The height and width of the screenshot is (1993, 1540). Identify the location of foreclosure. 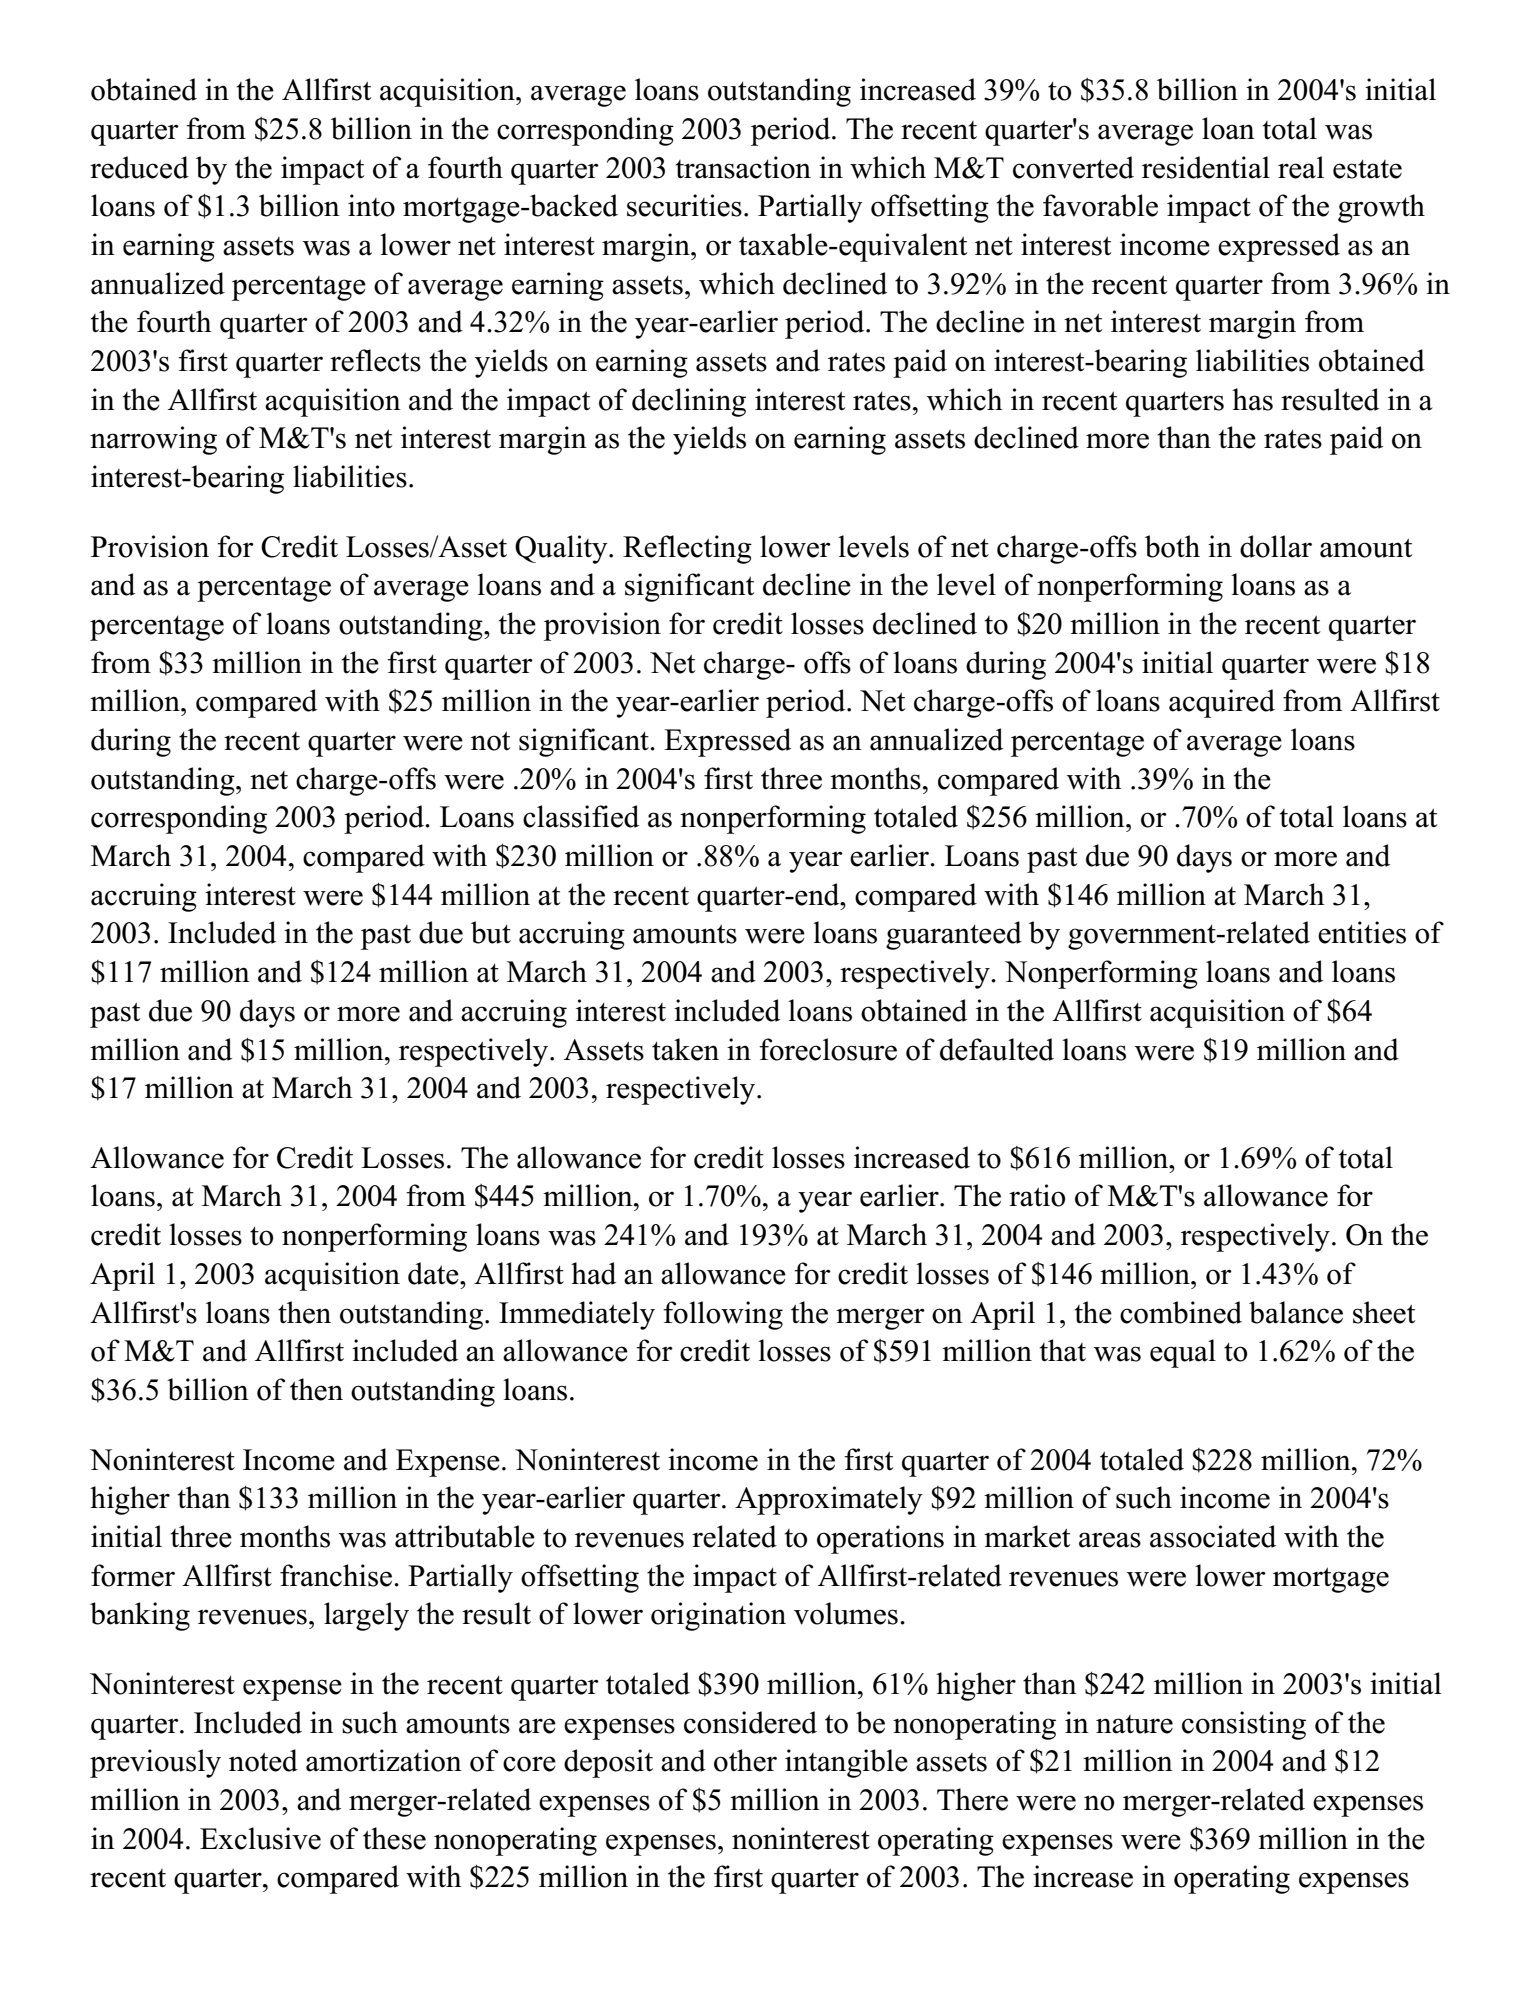
(828, 1049).
